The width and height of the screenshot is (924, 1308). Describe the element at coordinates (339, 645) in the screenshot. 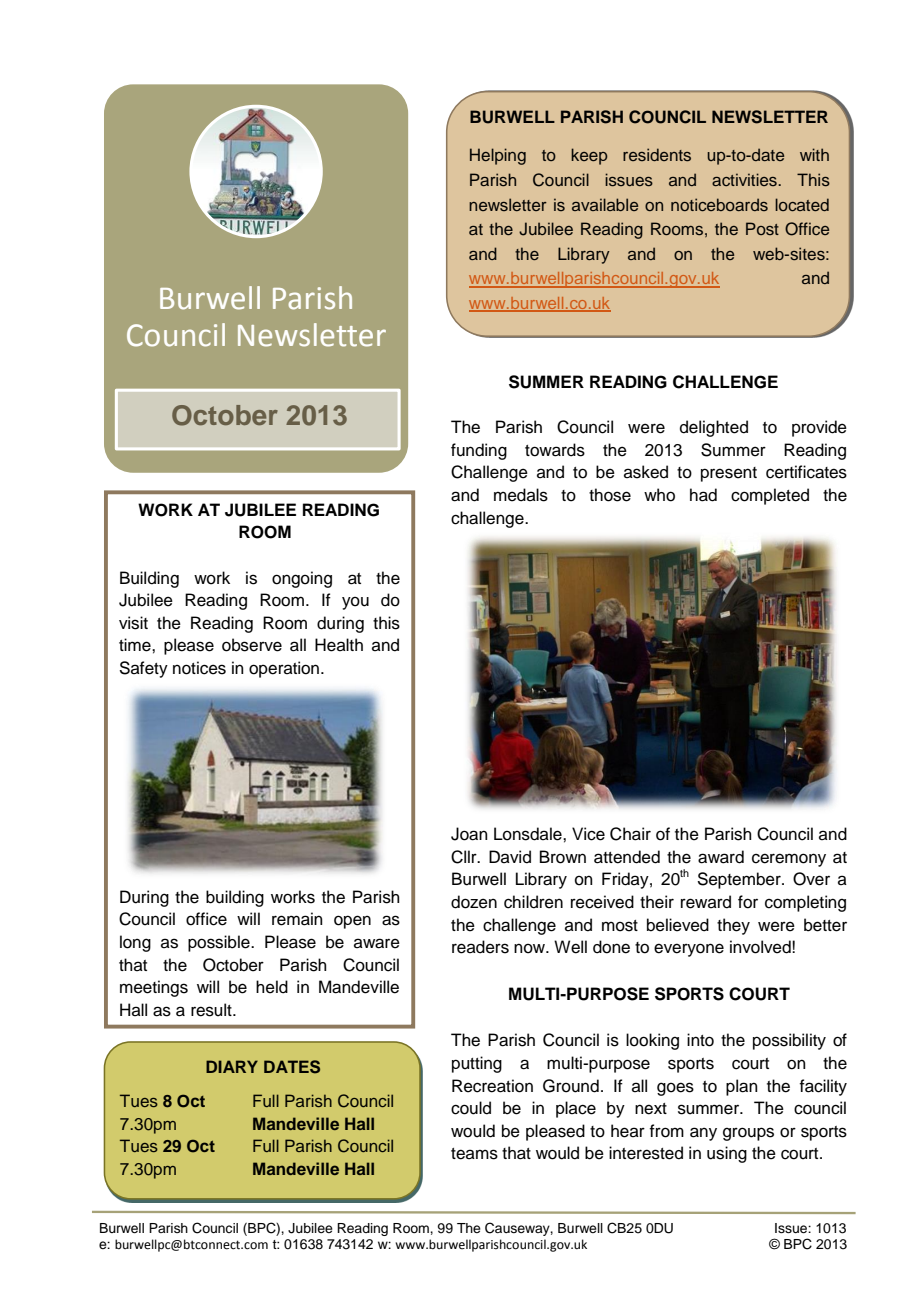

I see `Health` at that location.
